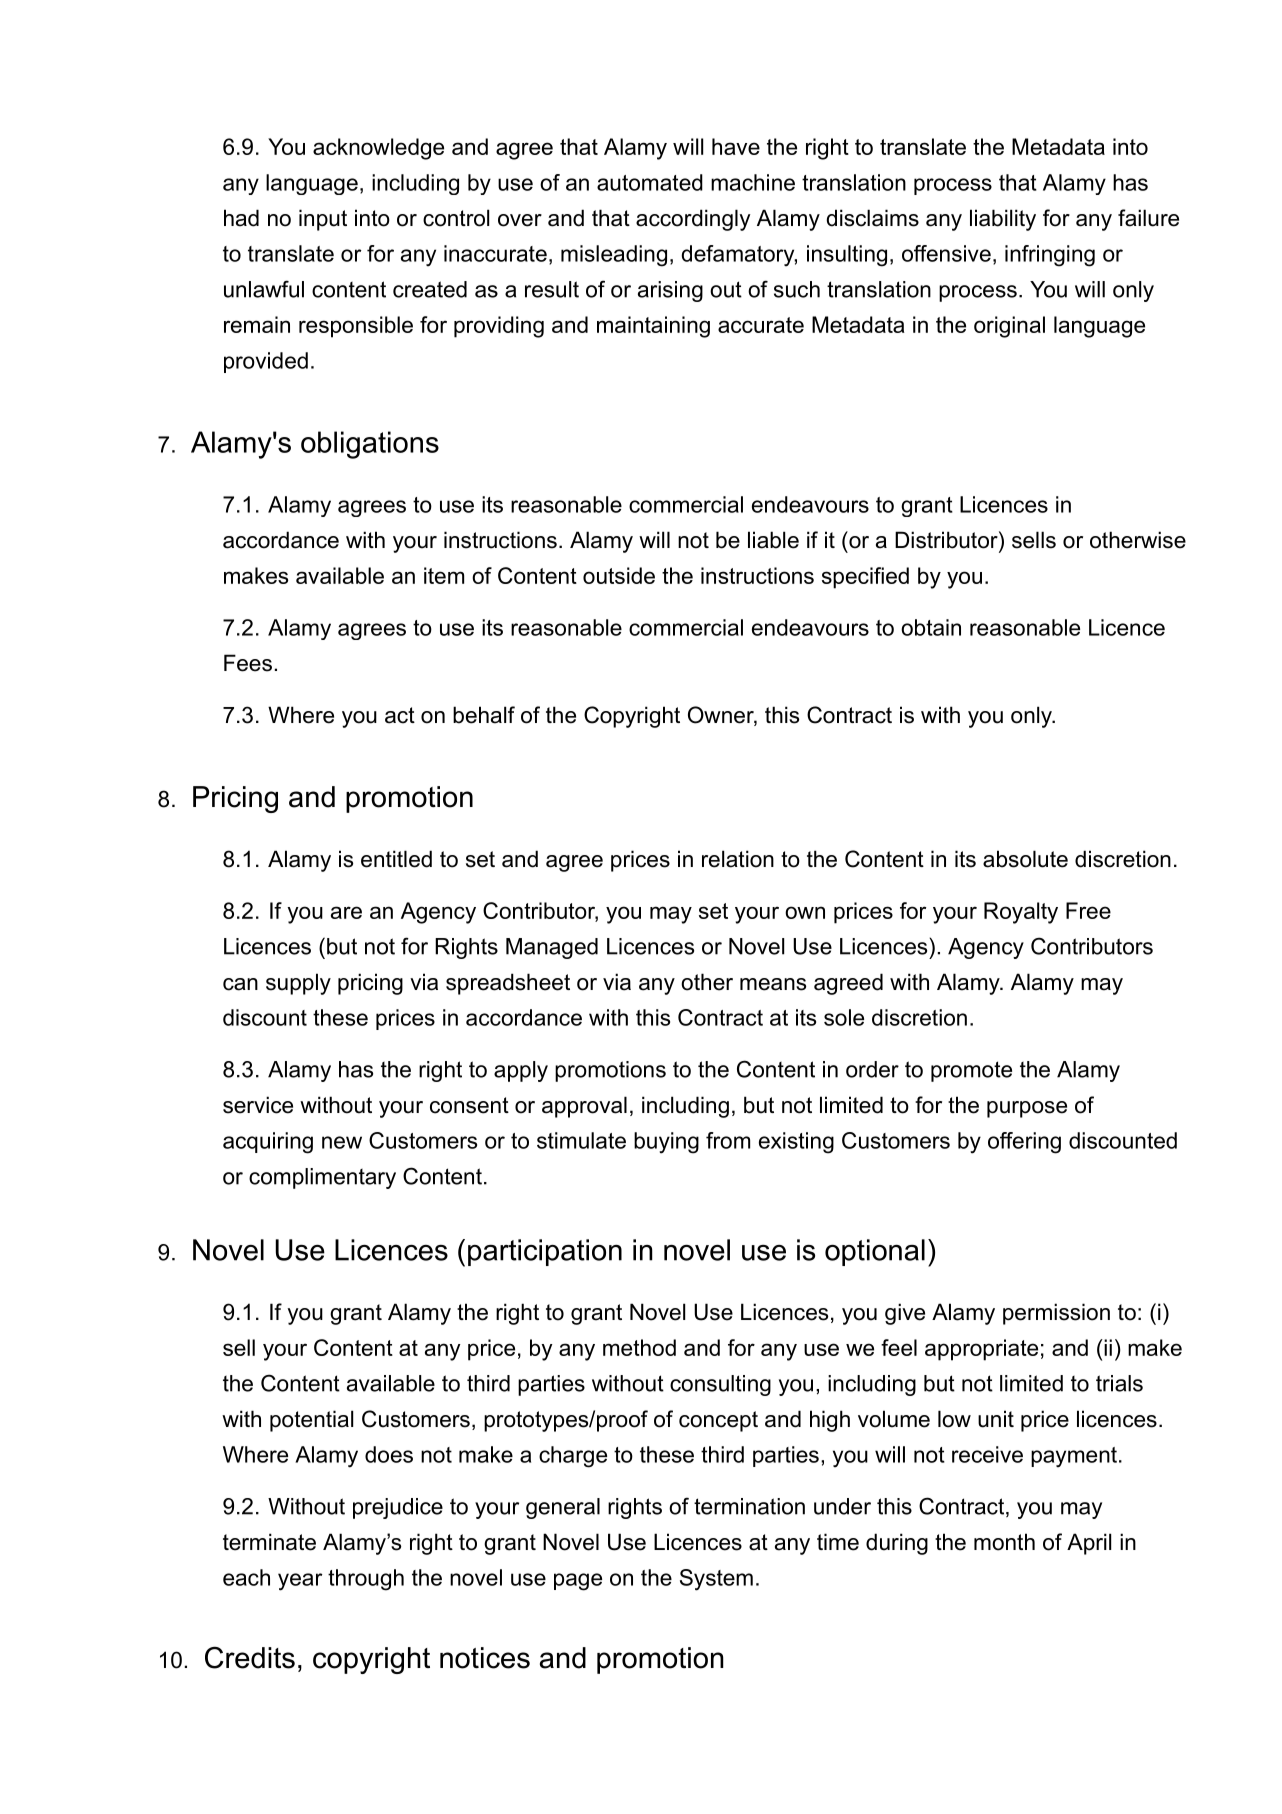 The width and height of the screenshot is (1282, 1814). Describe the element at coordinates (931, 627) in the screenshot. I see `obtain` at that location.
